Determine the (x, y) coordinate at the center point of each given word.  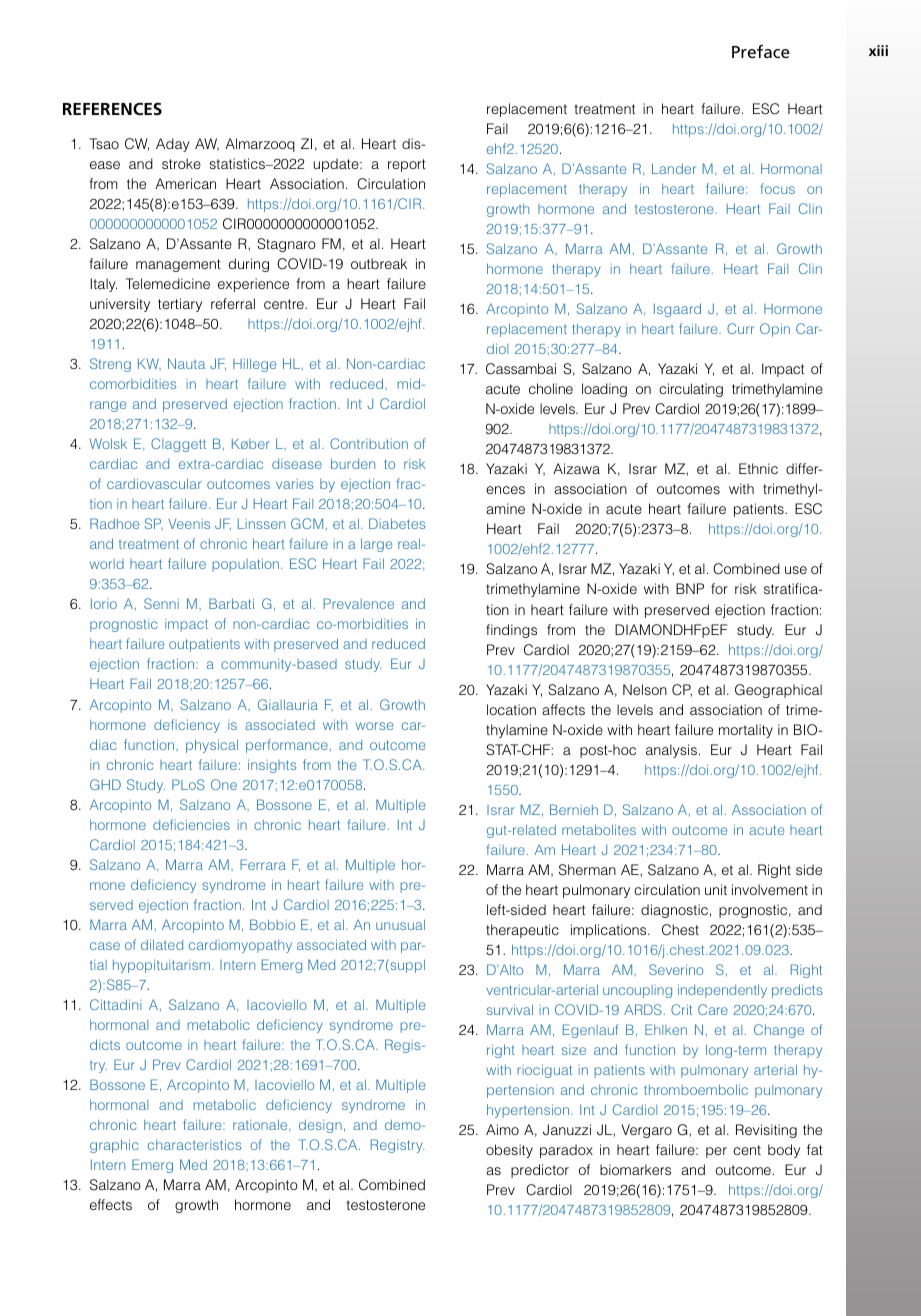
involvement (770, 889)
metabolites (599, 829)
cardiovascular (154, 483)
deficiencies (191, 824)
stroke (181, 163)
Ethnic (758, 468)
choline (551, 388)
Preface (761, 51)
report (407, 165)
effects (111, 1204)
